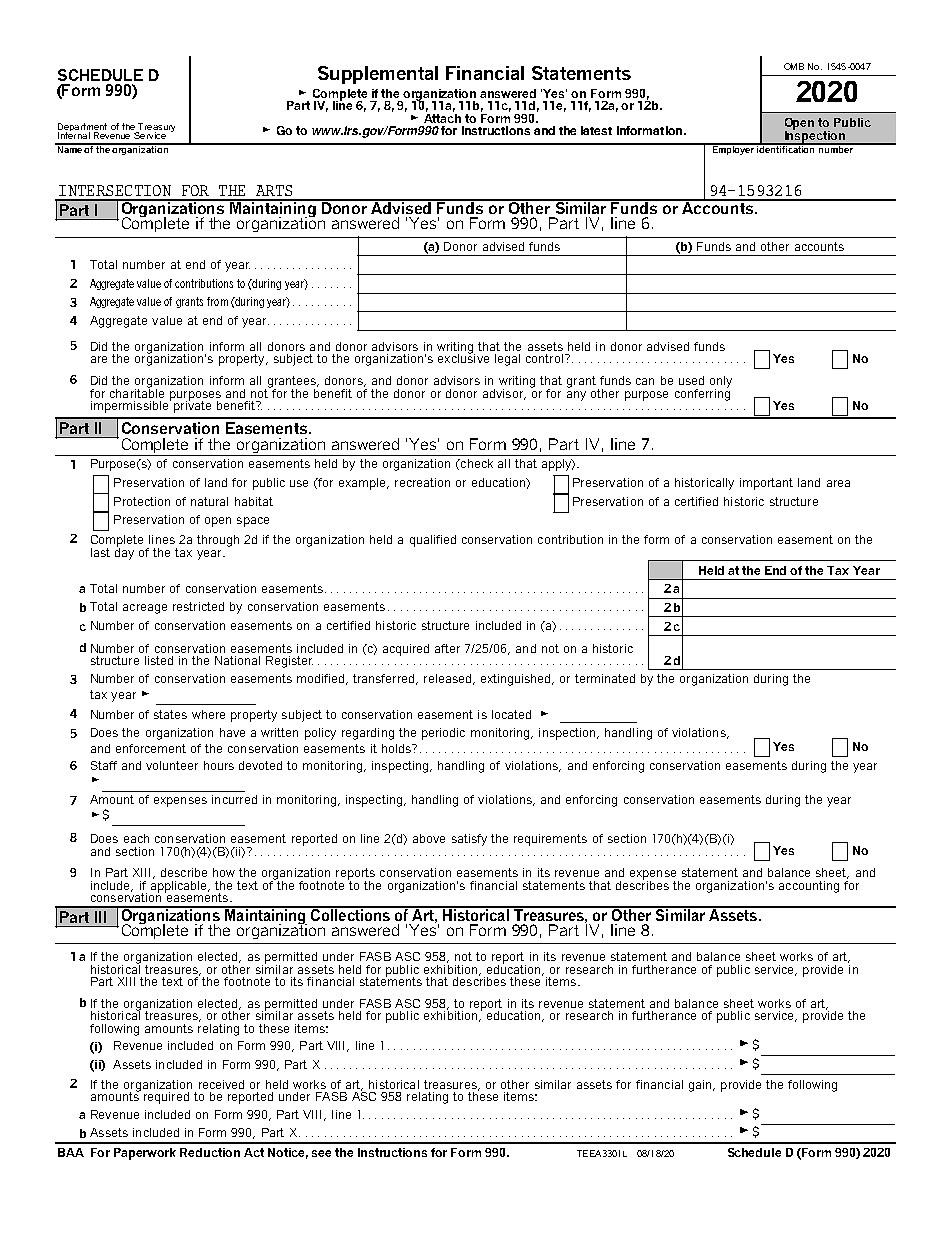 The width and height of the screenshot is (952, 1233). What do you see at coordinates (442, 117) in the screenshot?
I see `Attach` at bounding box center [442, 117].
